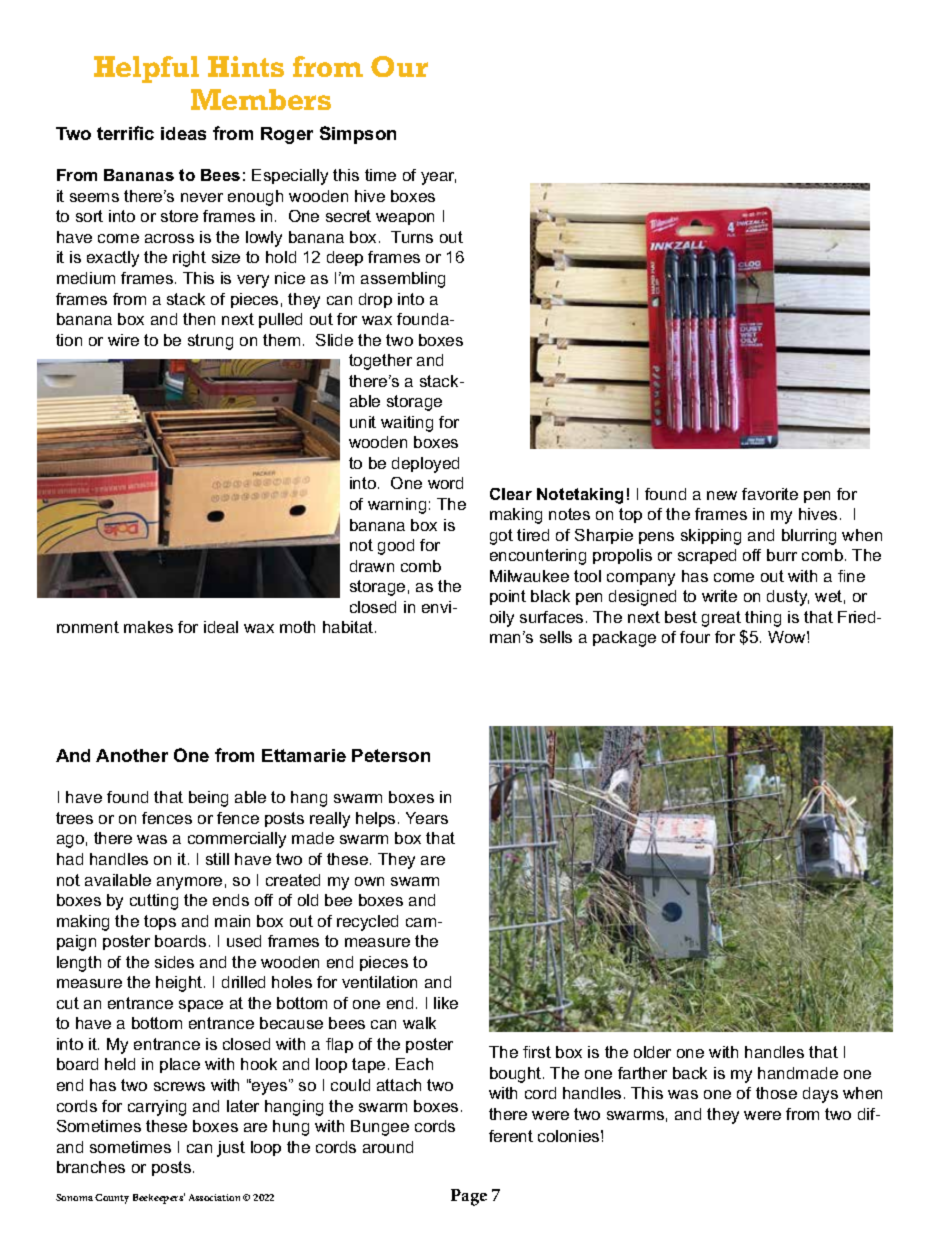  What do you see at coordinates (358, 135) in the screenshot?
I see `Simpson` at bounding box center [358, 135].
